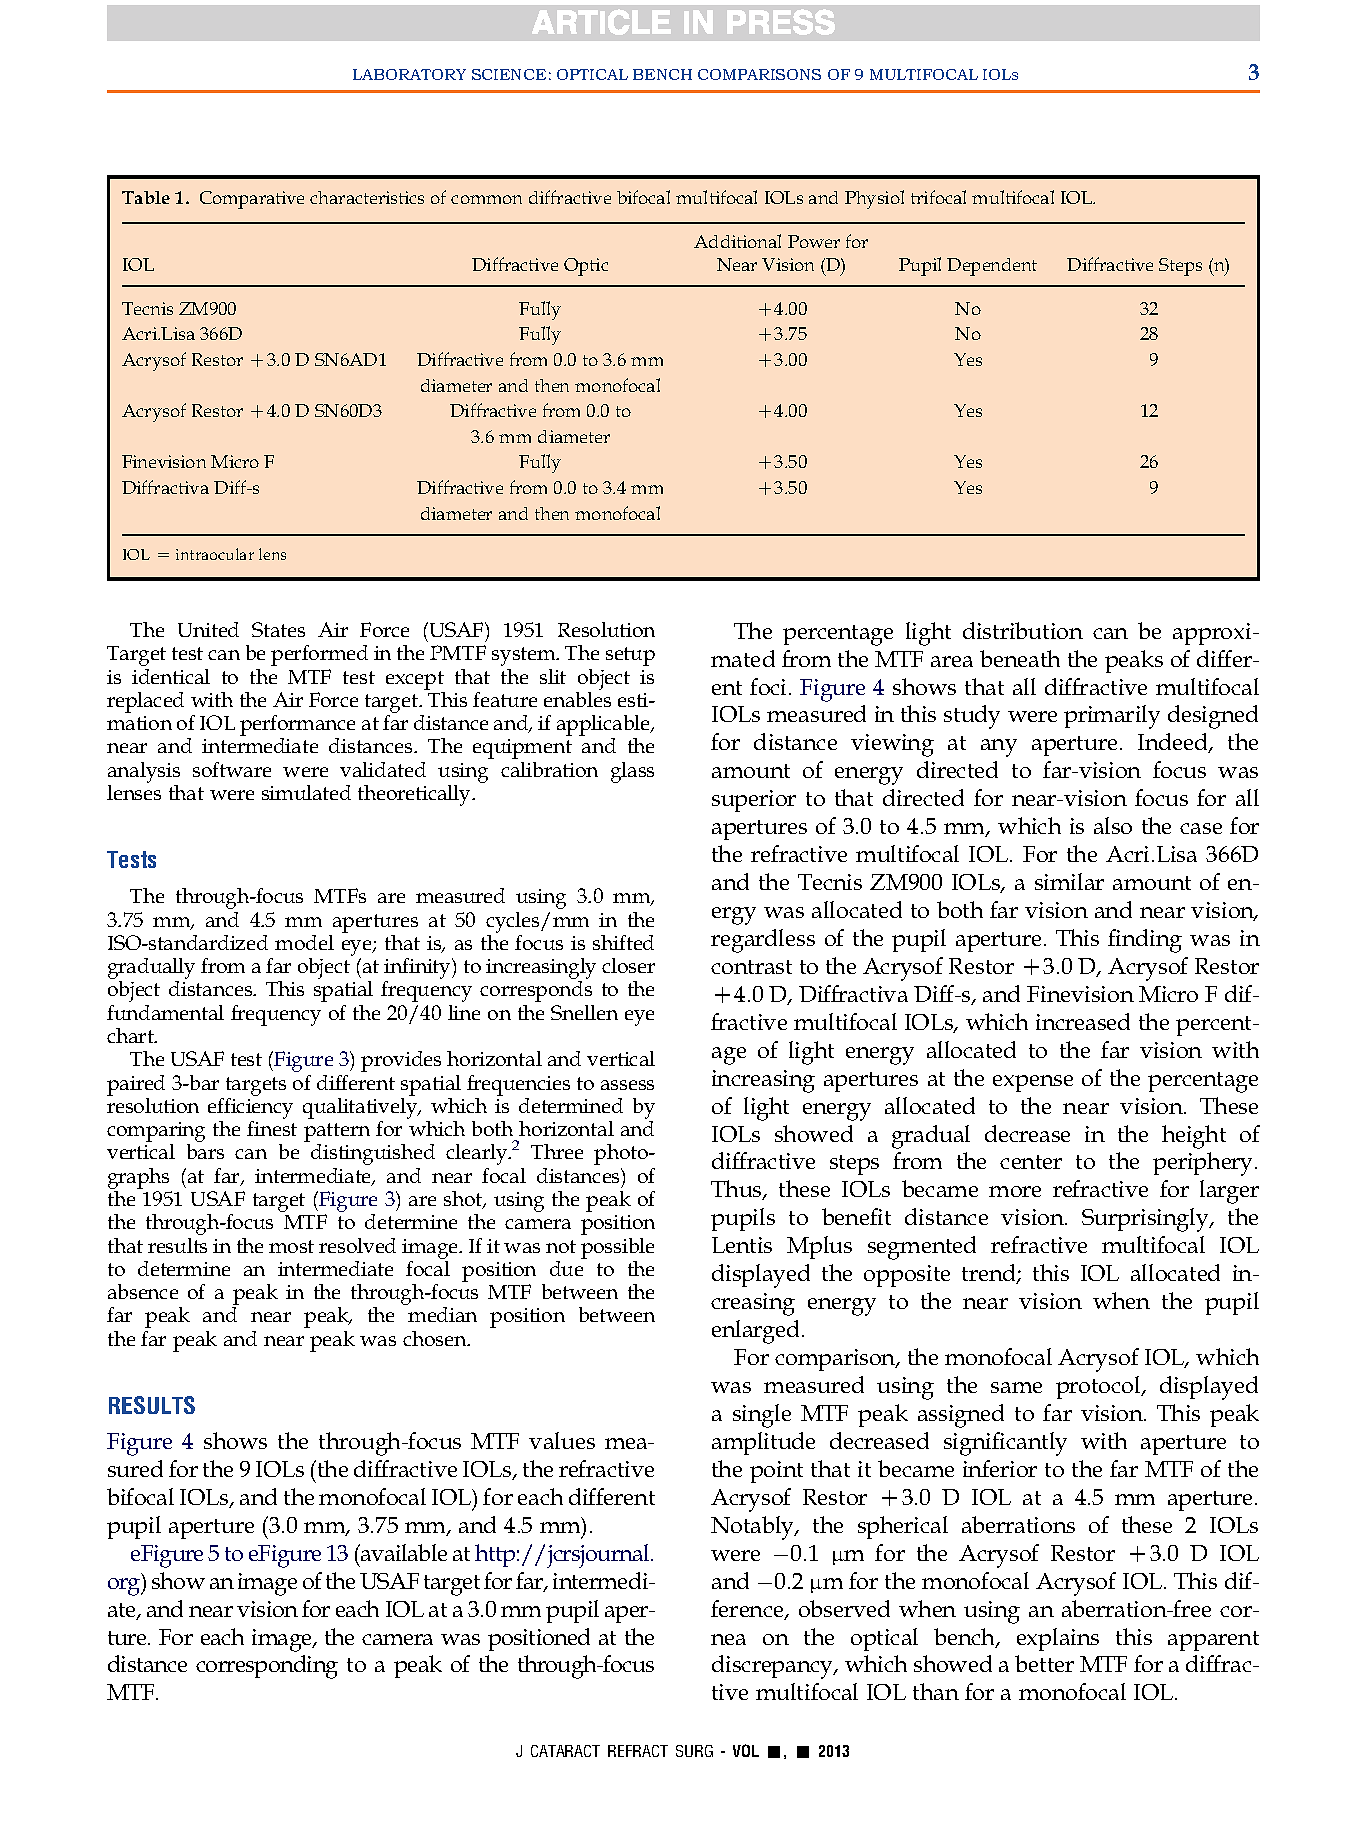  Describe the element at coordinates (250, 1110) in the screenshot. I see `efficiency` at that location.
